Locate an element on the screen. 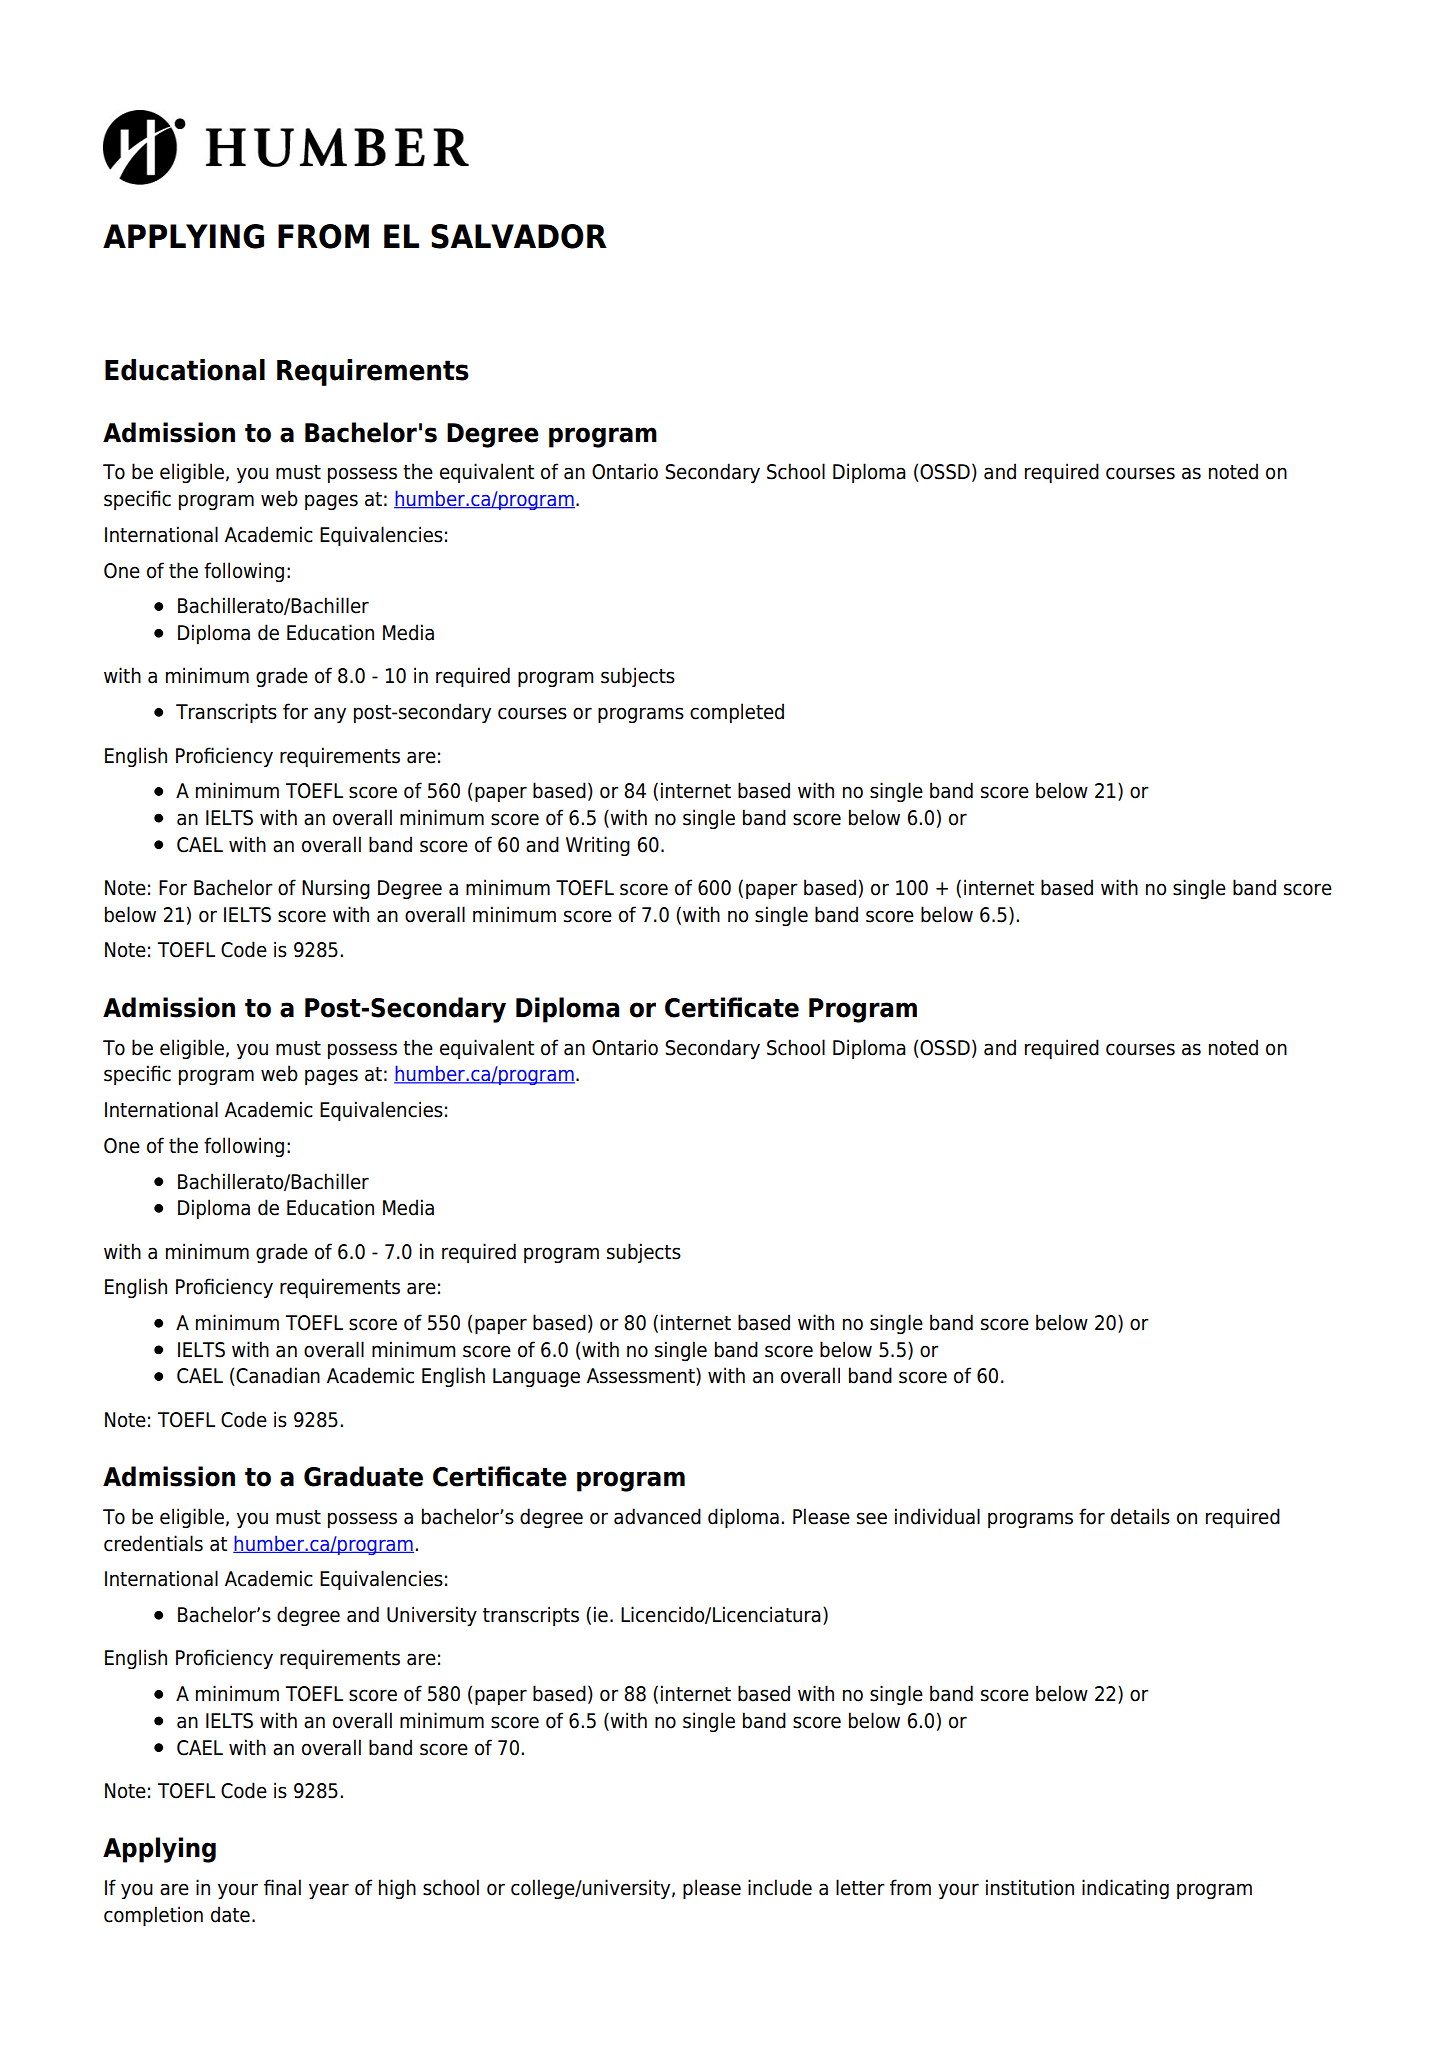  completed is located at coordinates (737, 713).
